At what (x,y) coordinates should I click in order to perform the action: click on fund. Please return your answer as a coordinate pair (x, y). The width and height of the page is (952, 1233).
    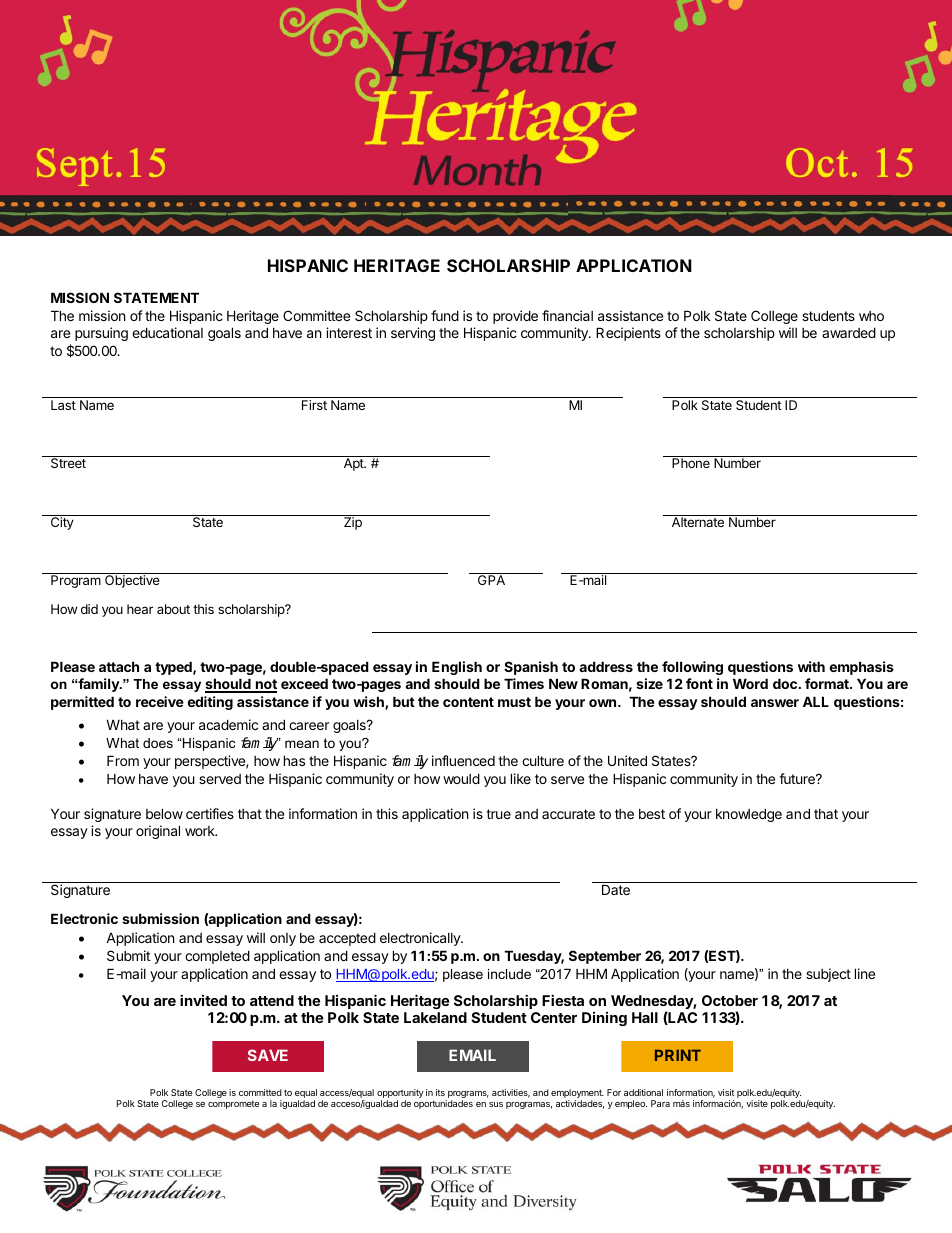
    Looking at the image, I should click on (445, 315).
